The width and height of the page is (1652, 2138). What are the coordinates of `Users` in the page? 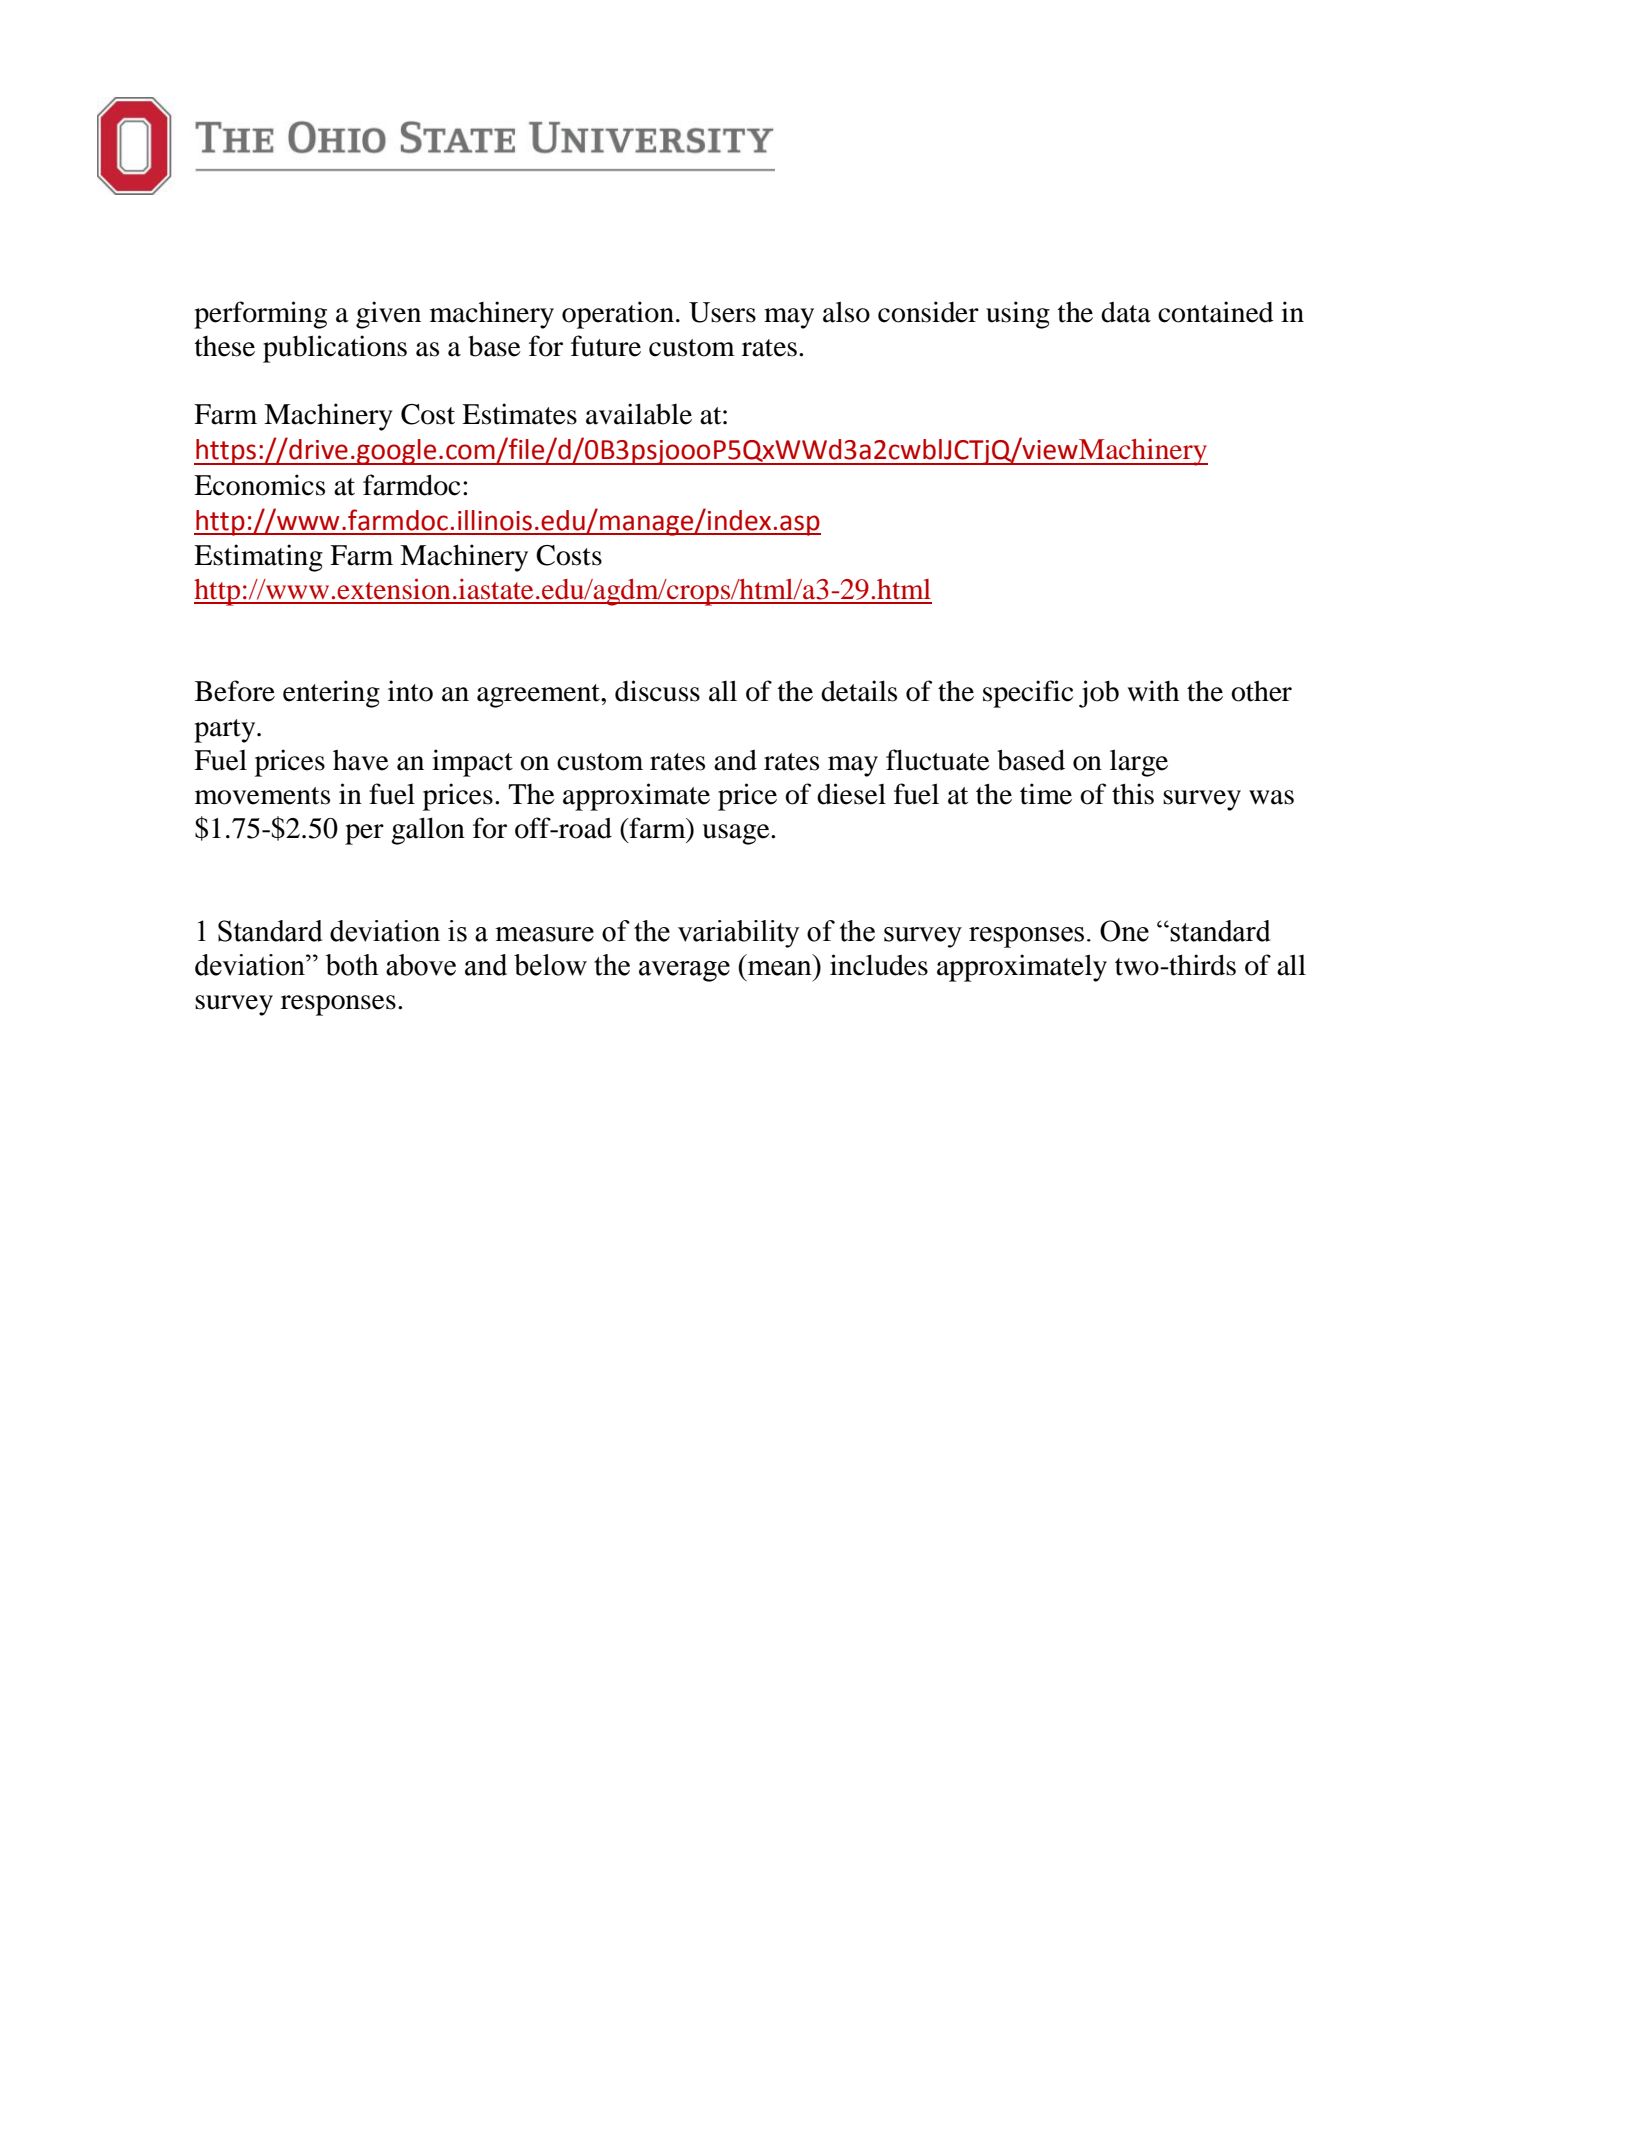 It's located at (722, 312).
